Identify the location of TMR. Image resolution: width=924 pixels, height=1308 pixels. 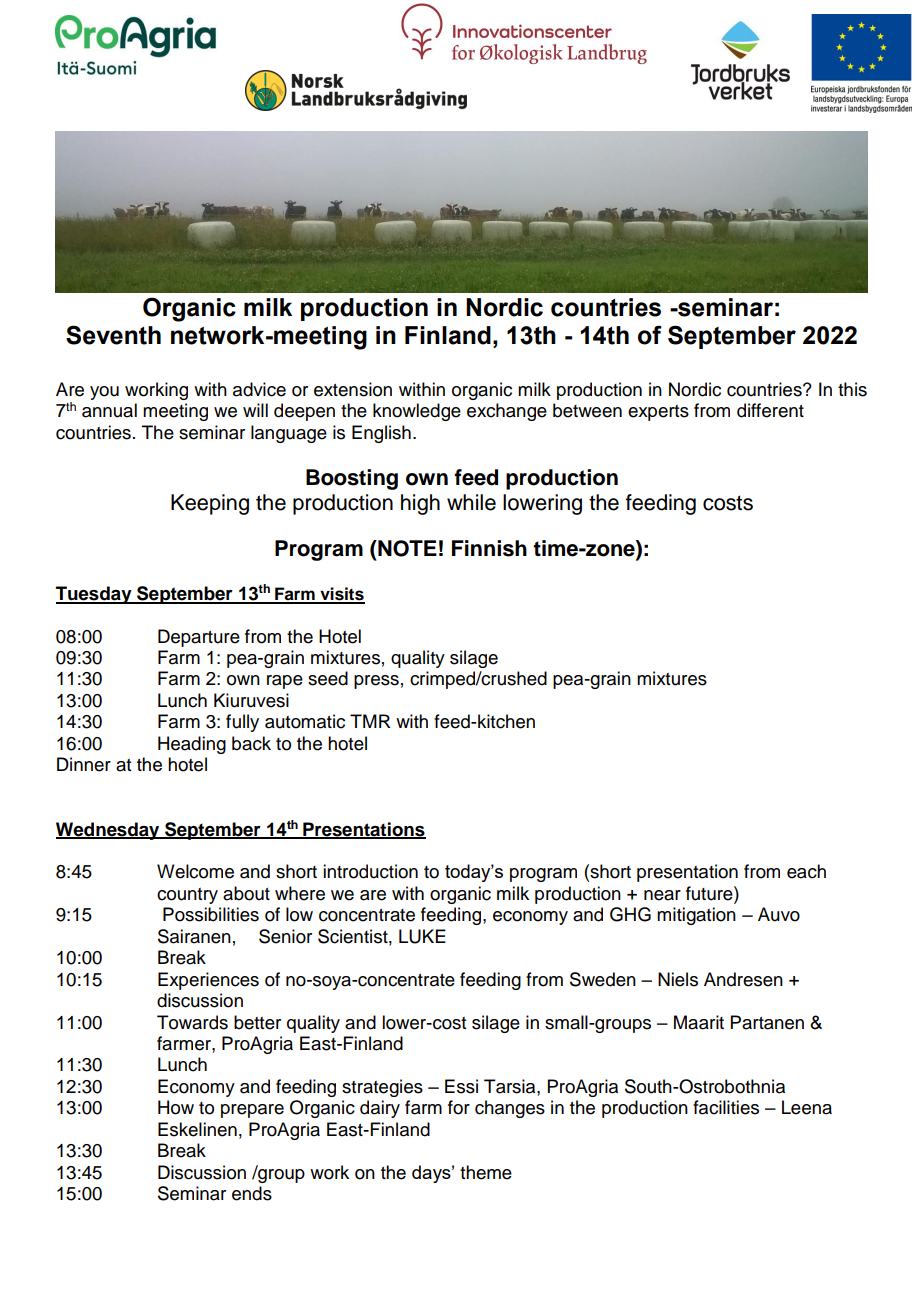
(370, 721).
